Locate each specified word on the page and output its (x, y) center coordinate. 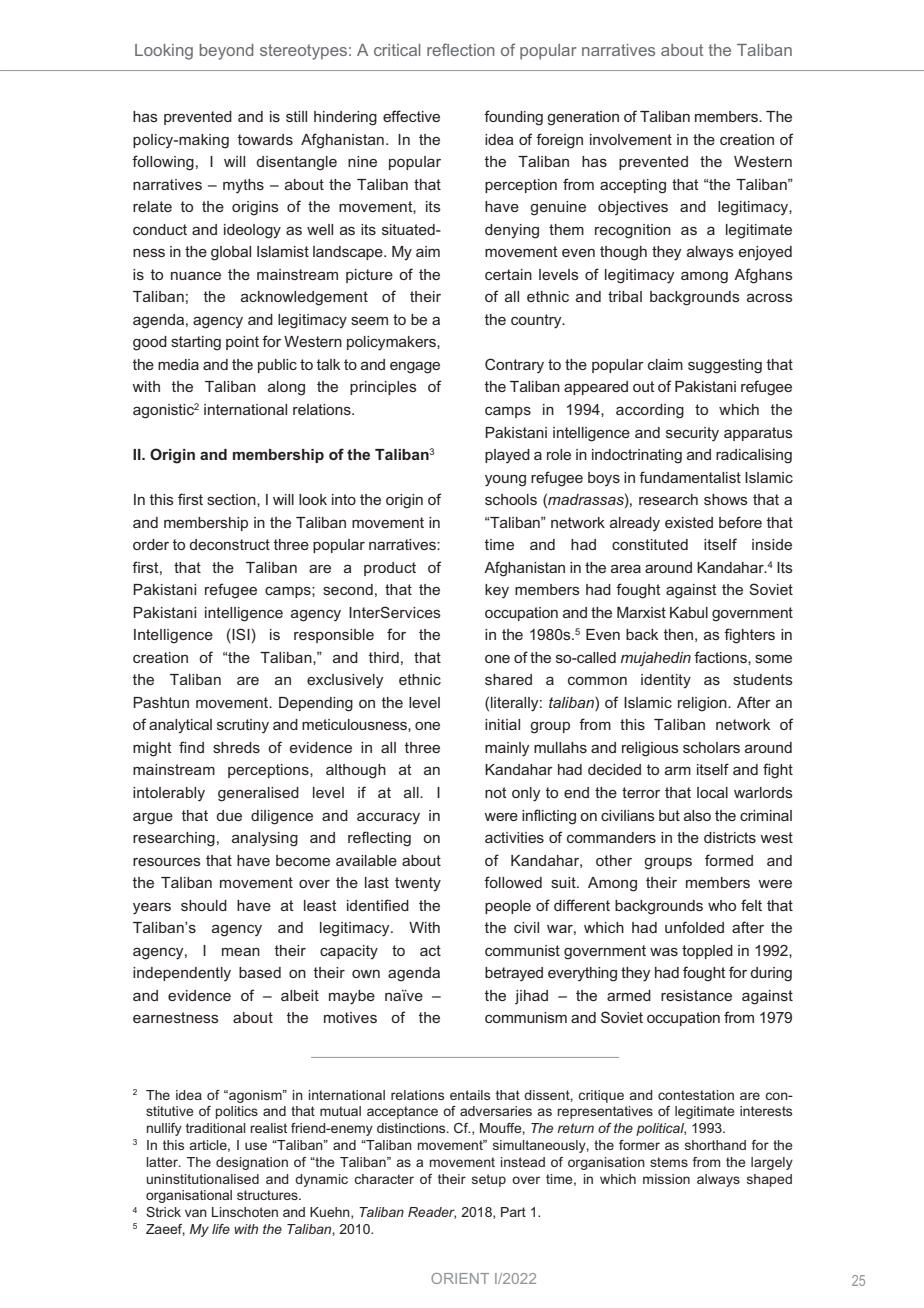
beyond (227, 52)
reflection (461, 49)
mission (666, 1179)
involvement (631, 139)
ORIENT (460, 1278)
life (221, 1229)
